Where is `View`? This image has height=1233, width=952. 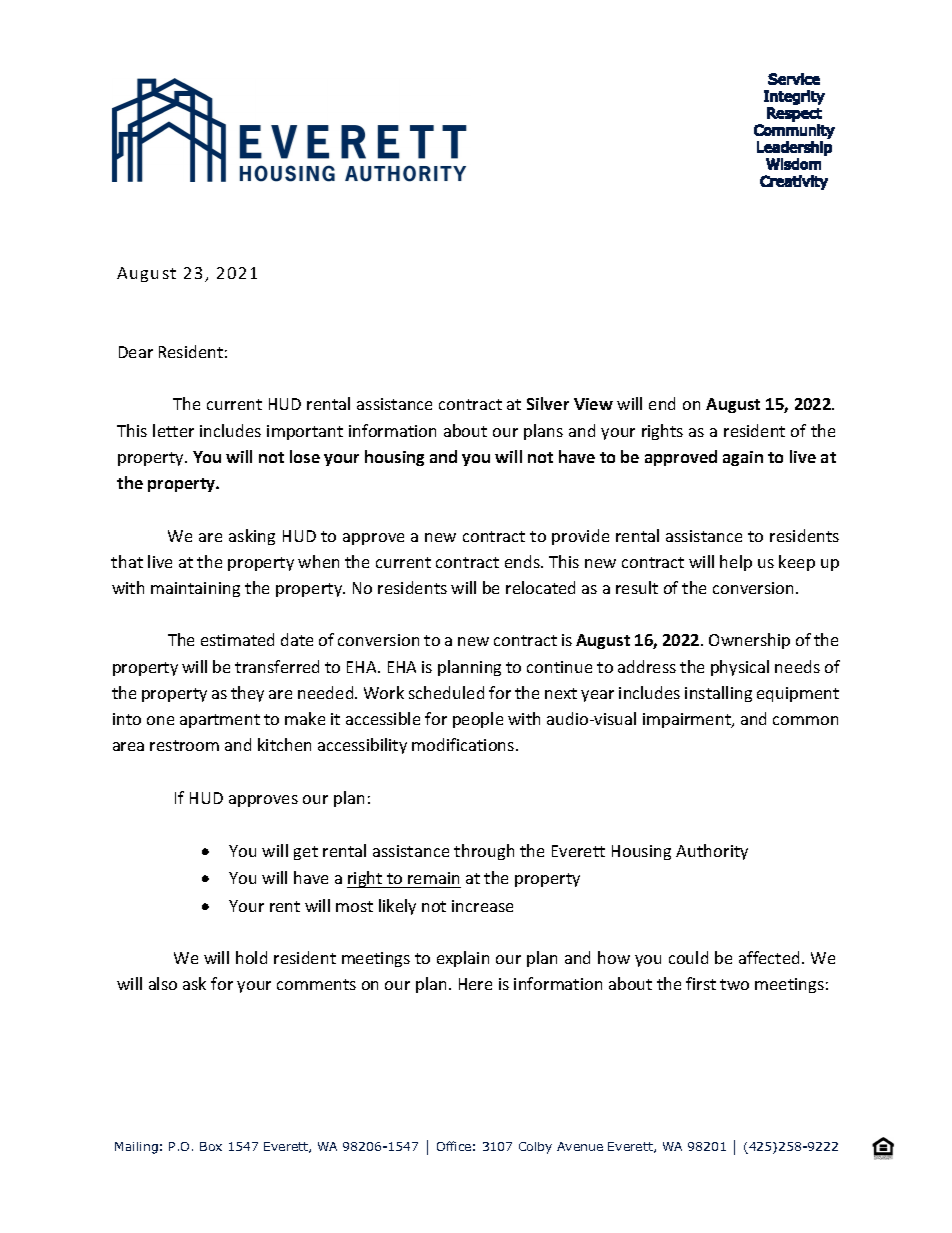
View is located at coordinates (593, 404).
